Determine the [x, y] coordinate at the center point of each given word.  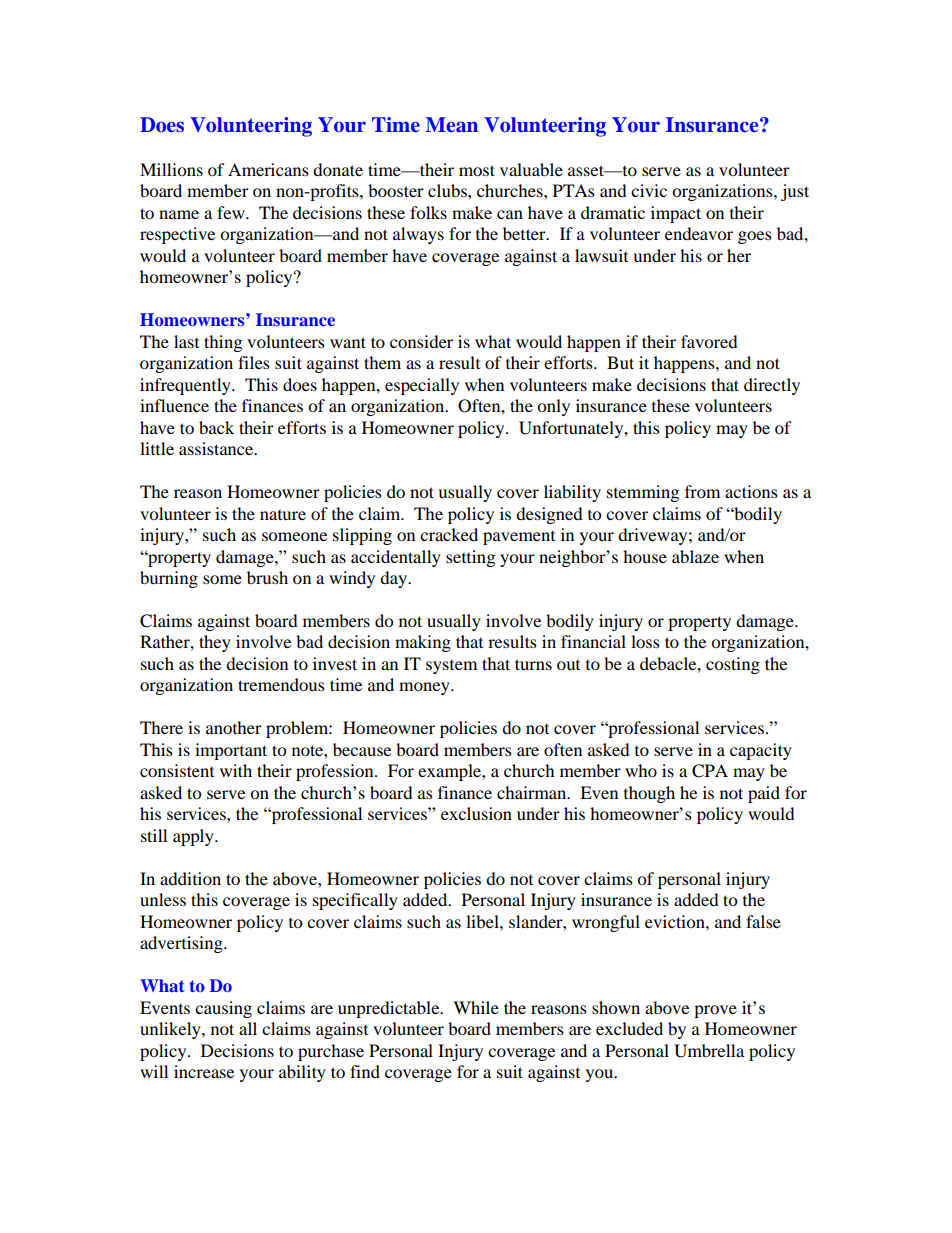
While [476, 1007]
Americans [268, 169]
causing [223, 1009]
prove [715, 1011]
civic [649, 190]
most [477, 170]
